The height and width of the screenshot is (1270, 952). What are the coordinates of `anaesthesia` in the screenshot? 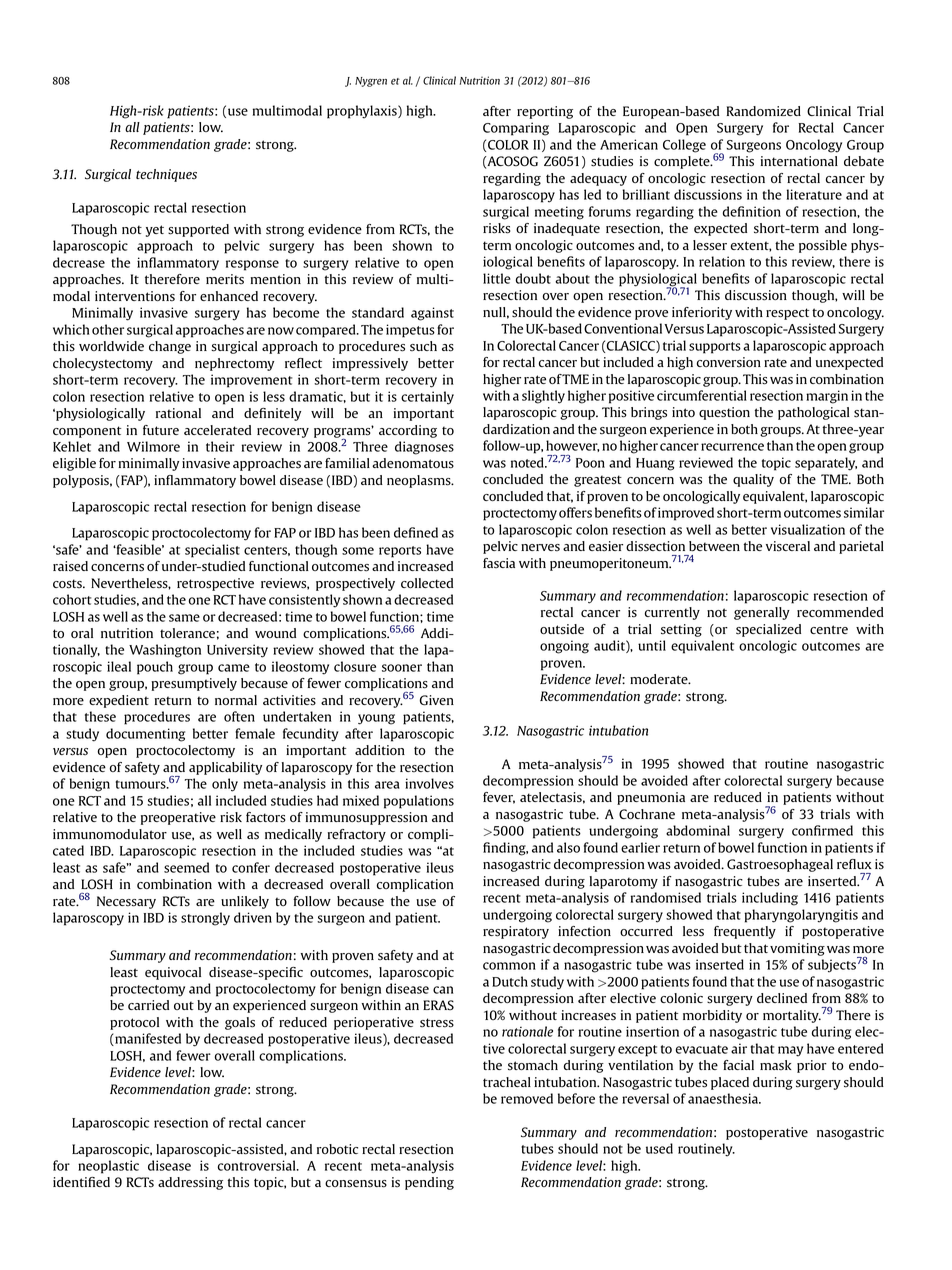 It's located at (724, 1098).
